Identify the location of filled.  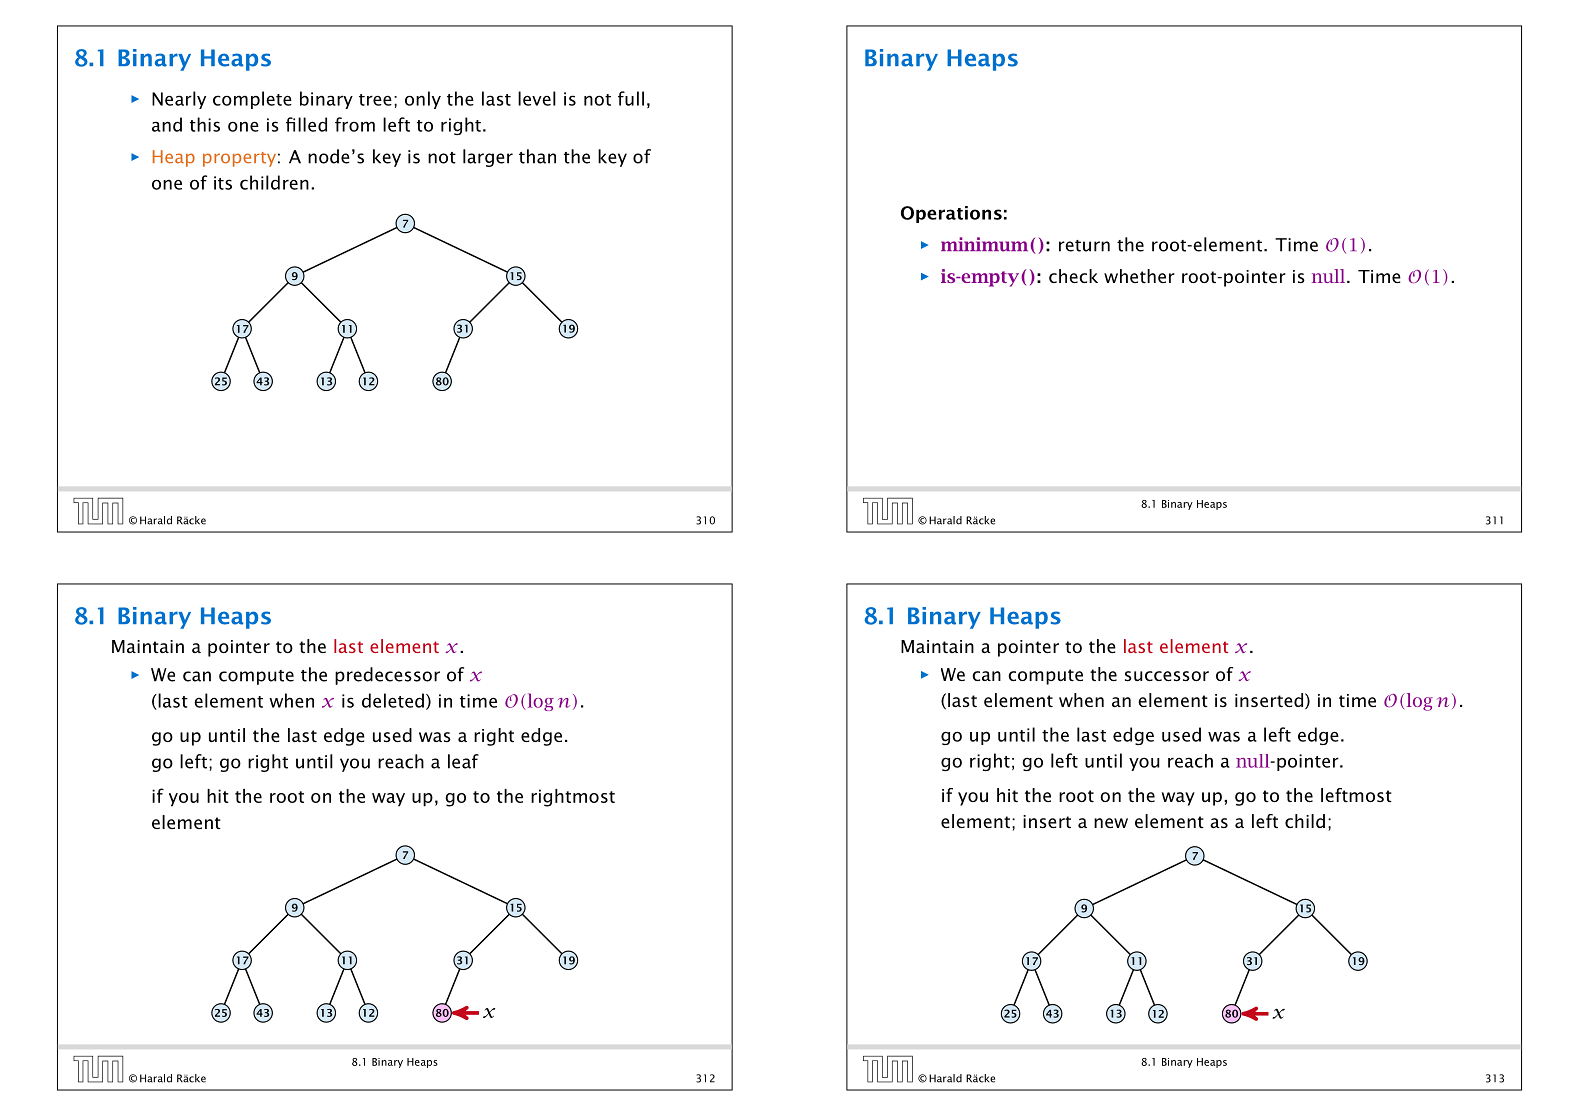
(306, 124).
